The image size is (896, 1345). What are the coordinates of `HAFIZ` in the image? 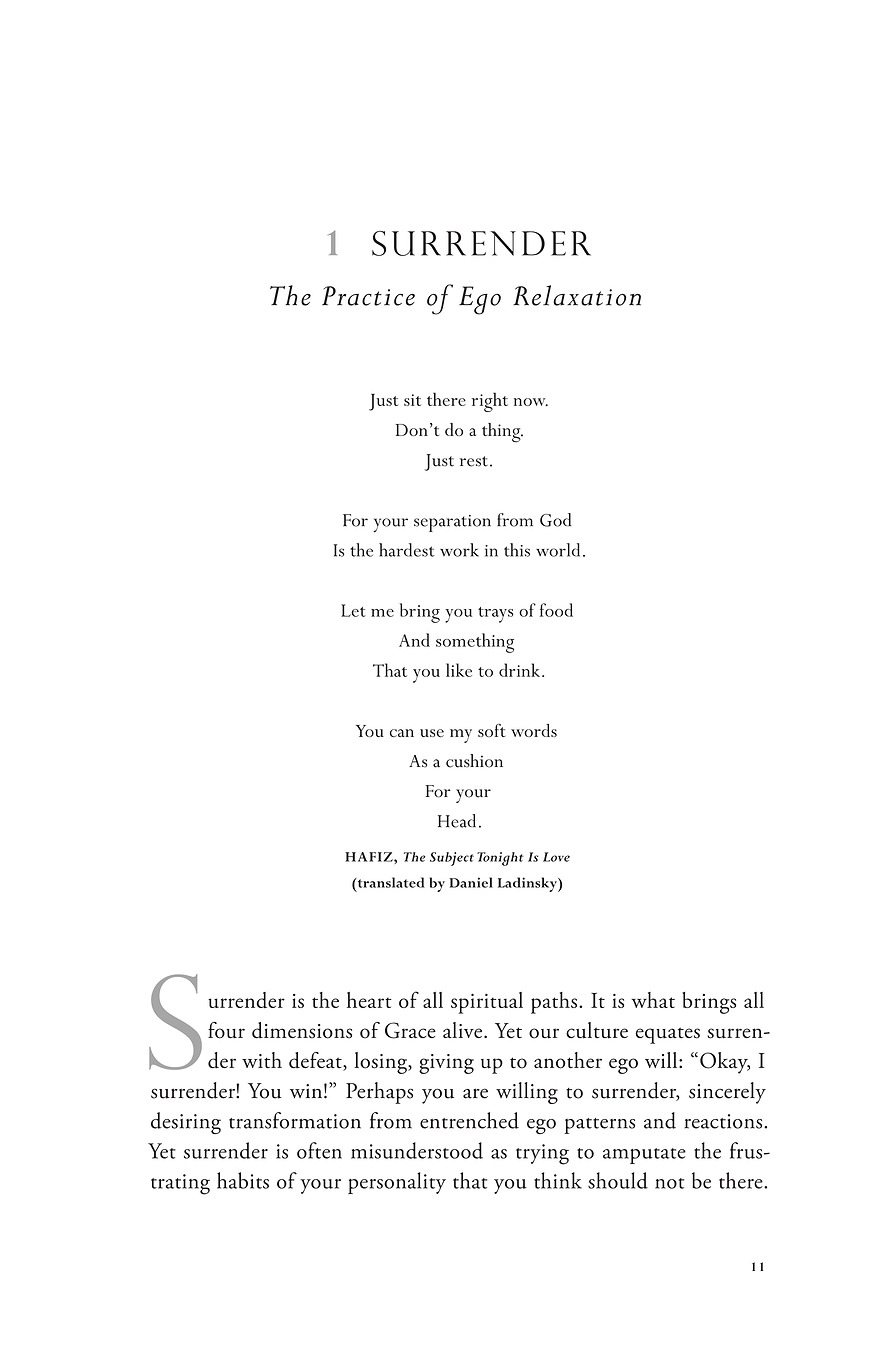 It's located at (370, 857).
